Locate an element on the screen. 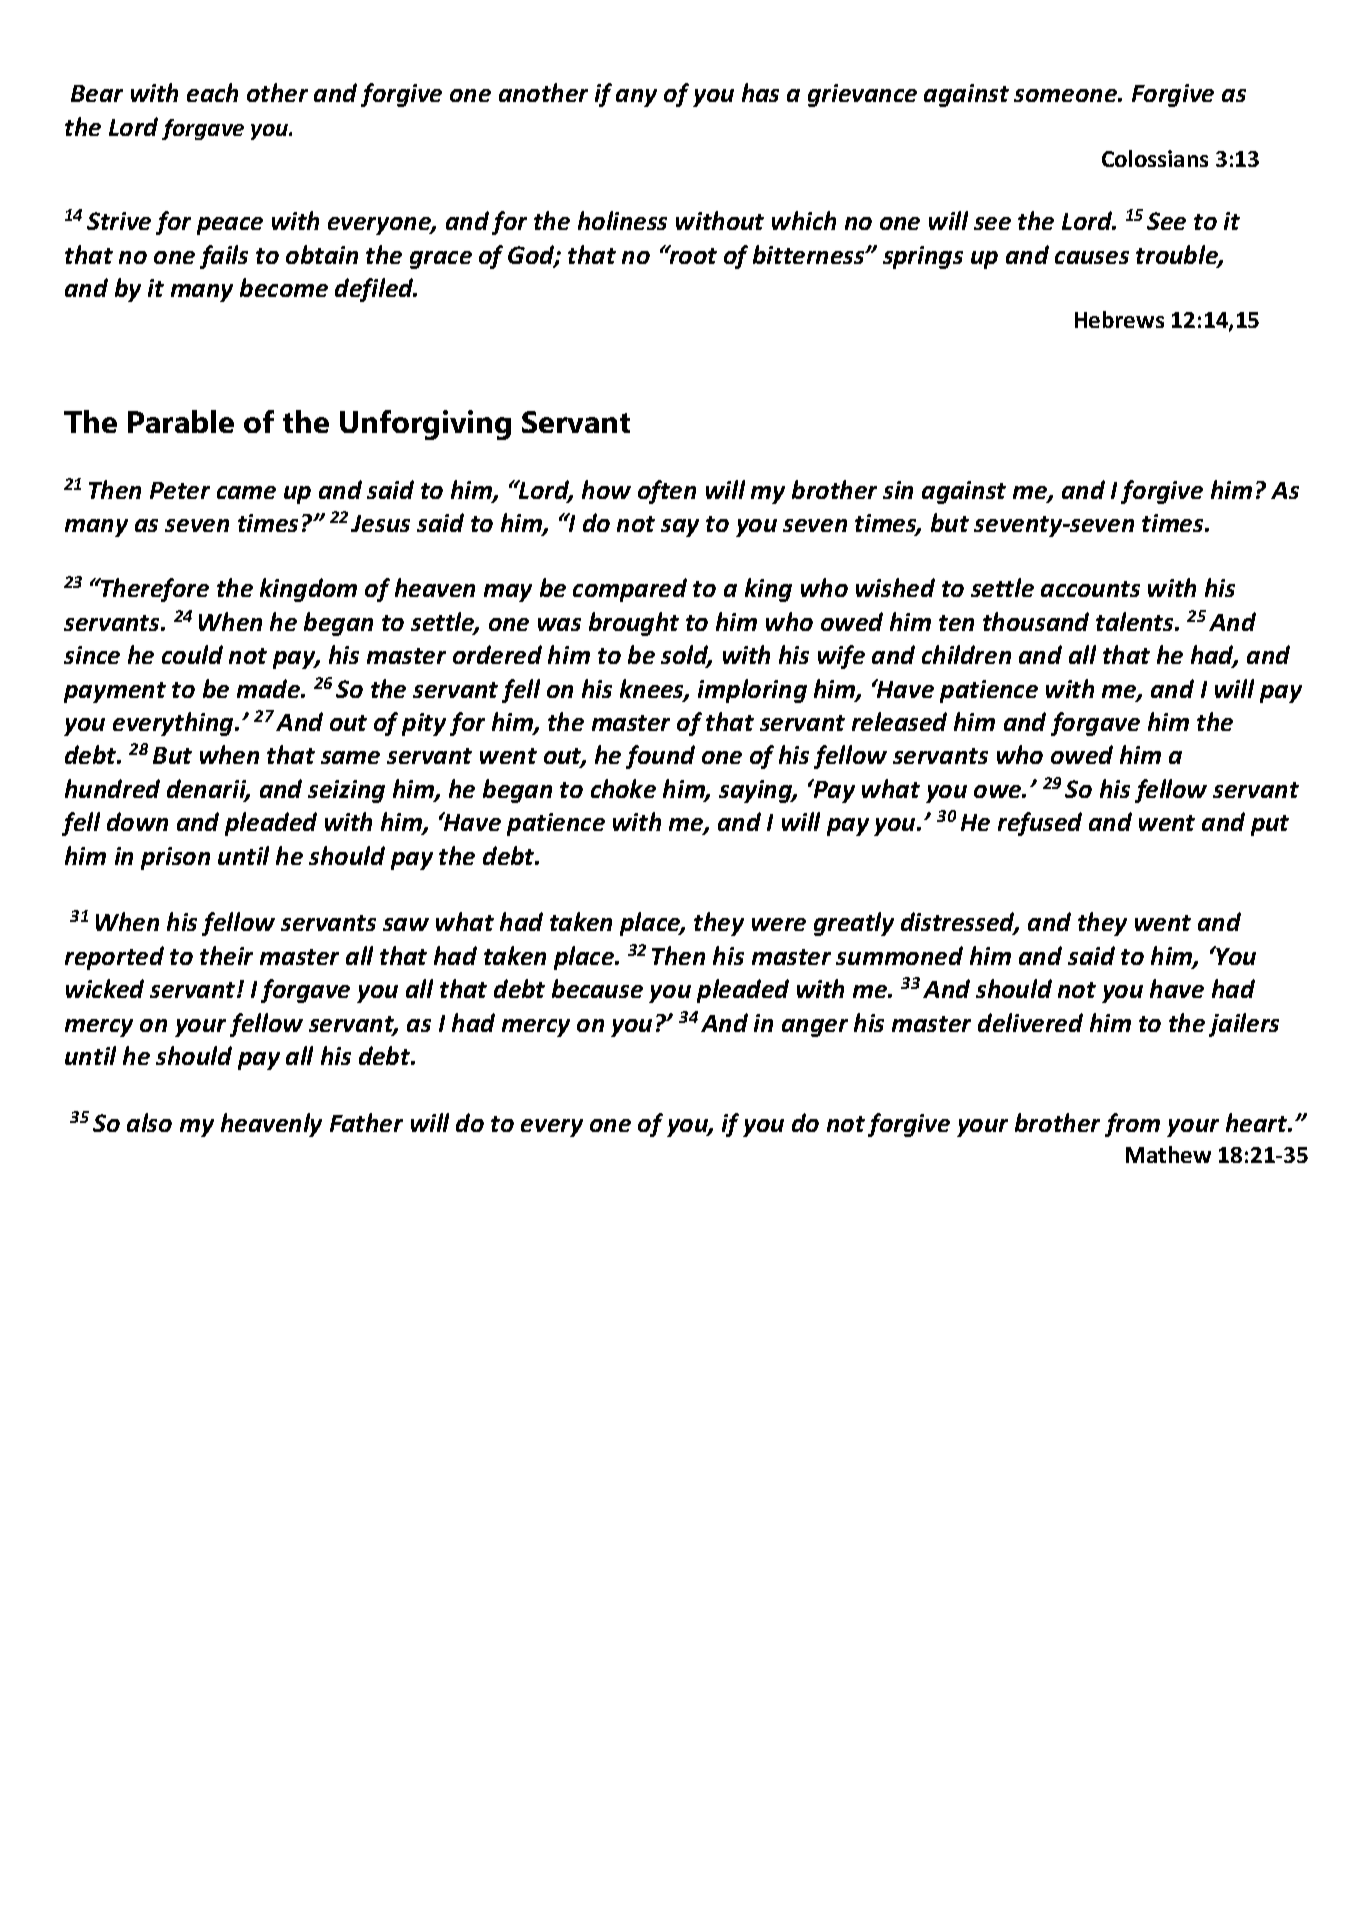 The image size is (1357, 1919). each is located at coordinates (212, 92).
